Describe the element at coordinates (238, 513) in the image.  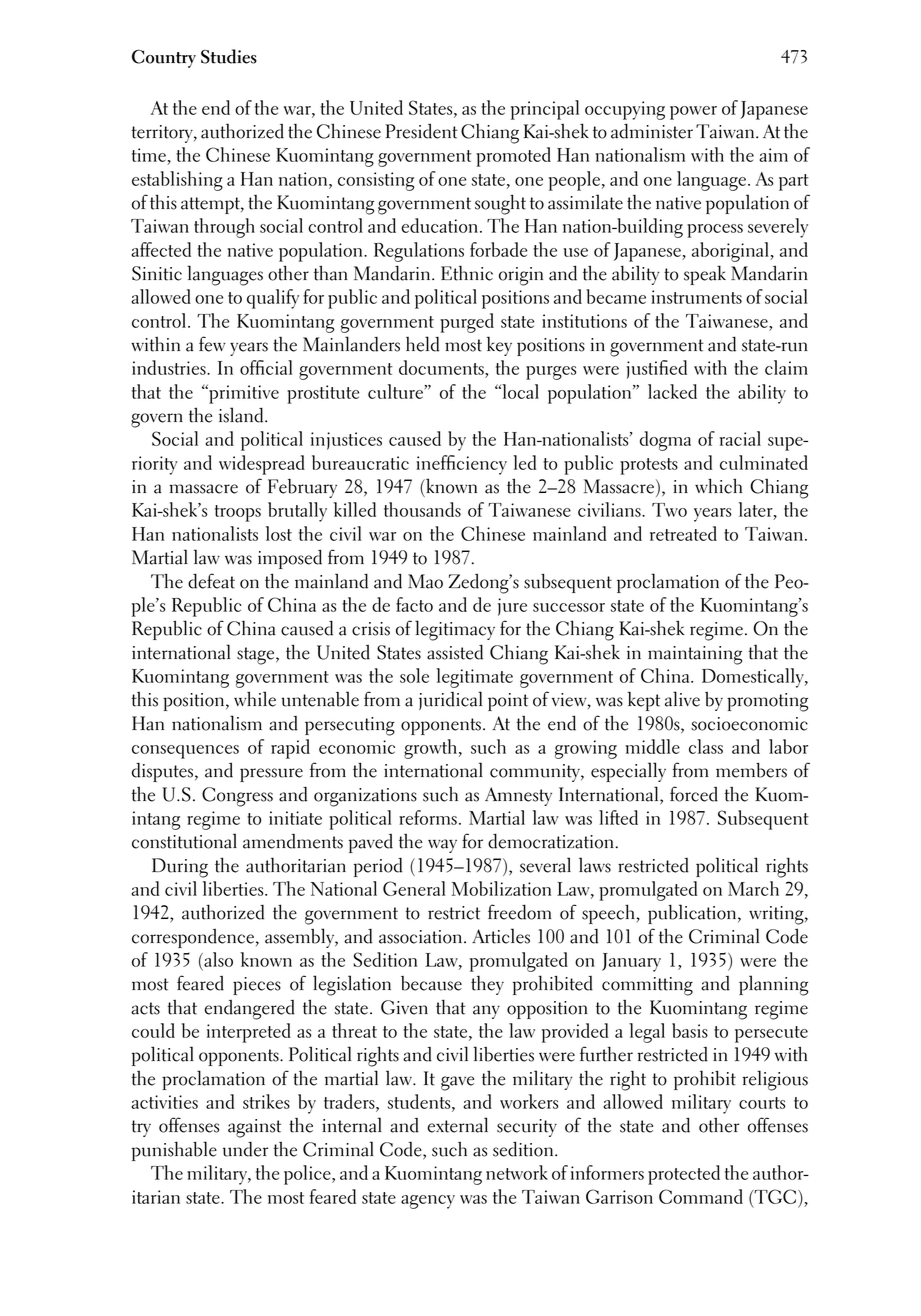
I see `troops` at that location.
